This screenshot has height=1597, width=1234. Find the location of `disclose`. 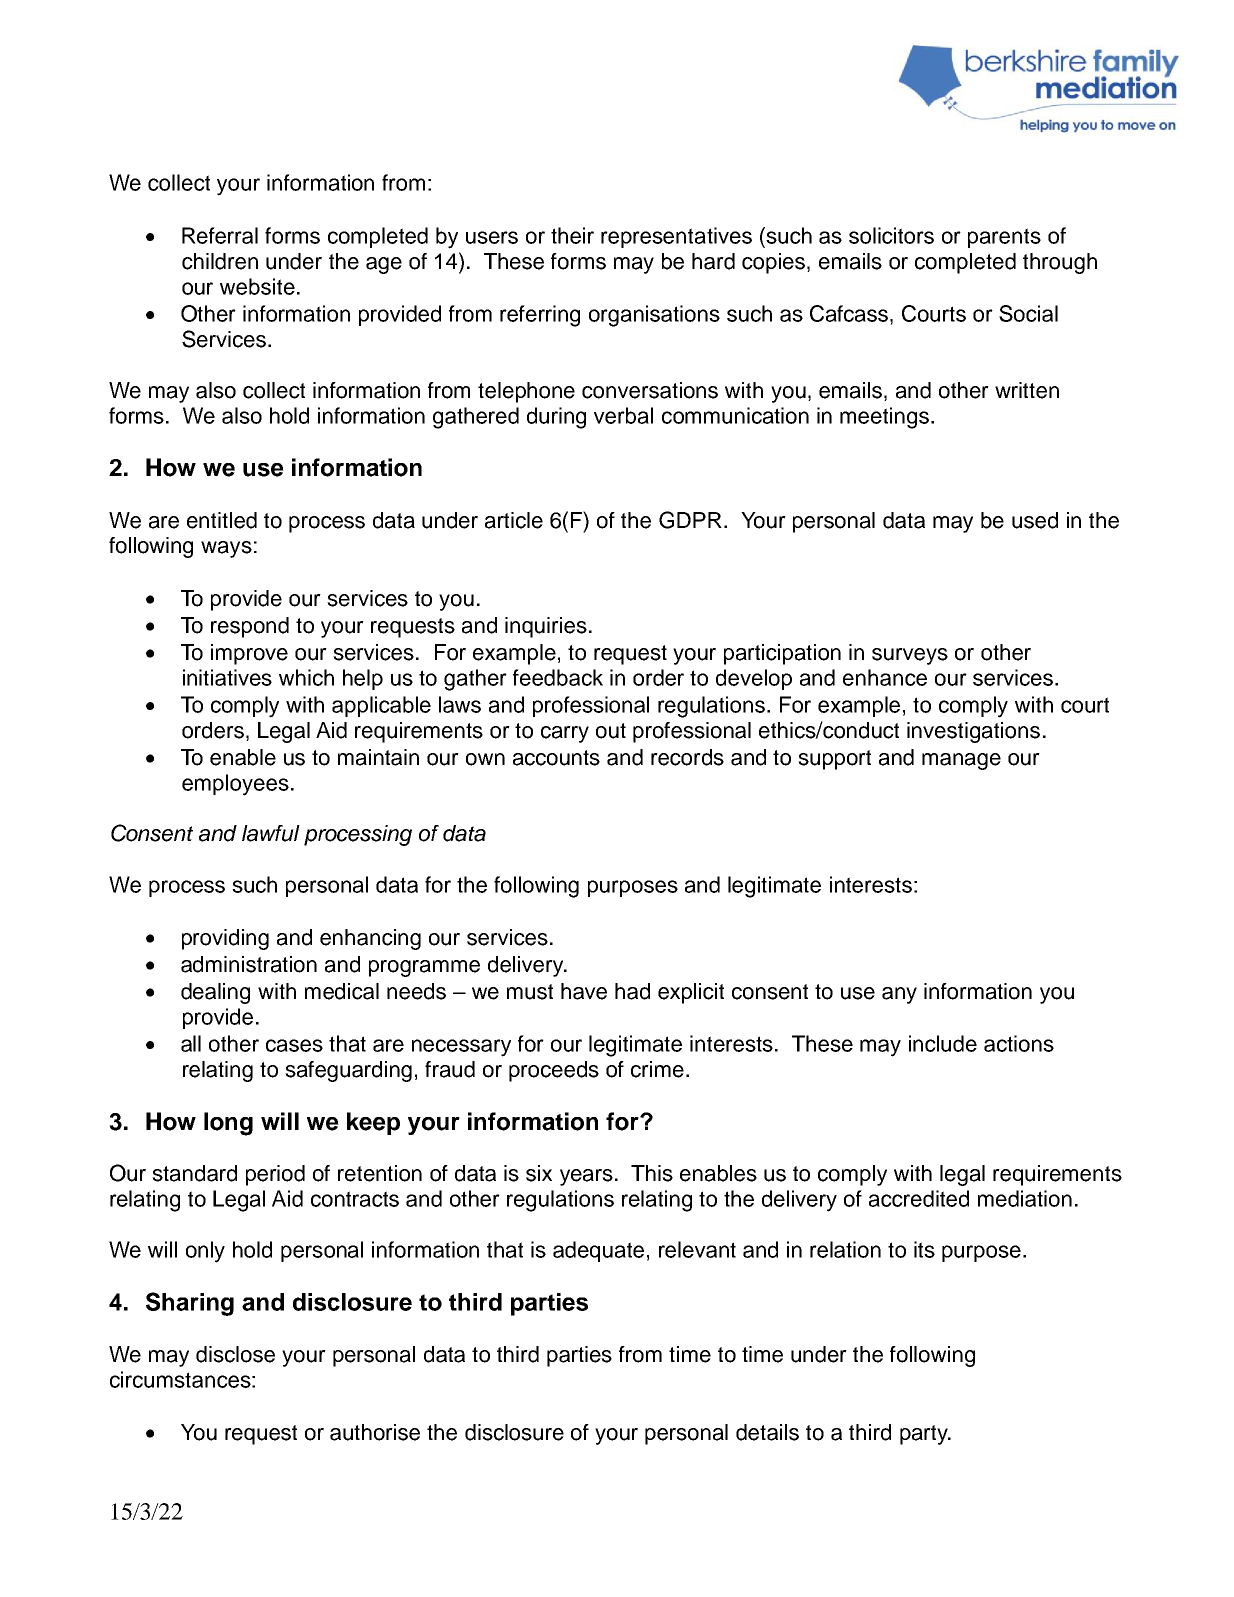

disclose is located at coordinates (235, 1354).
